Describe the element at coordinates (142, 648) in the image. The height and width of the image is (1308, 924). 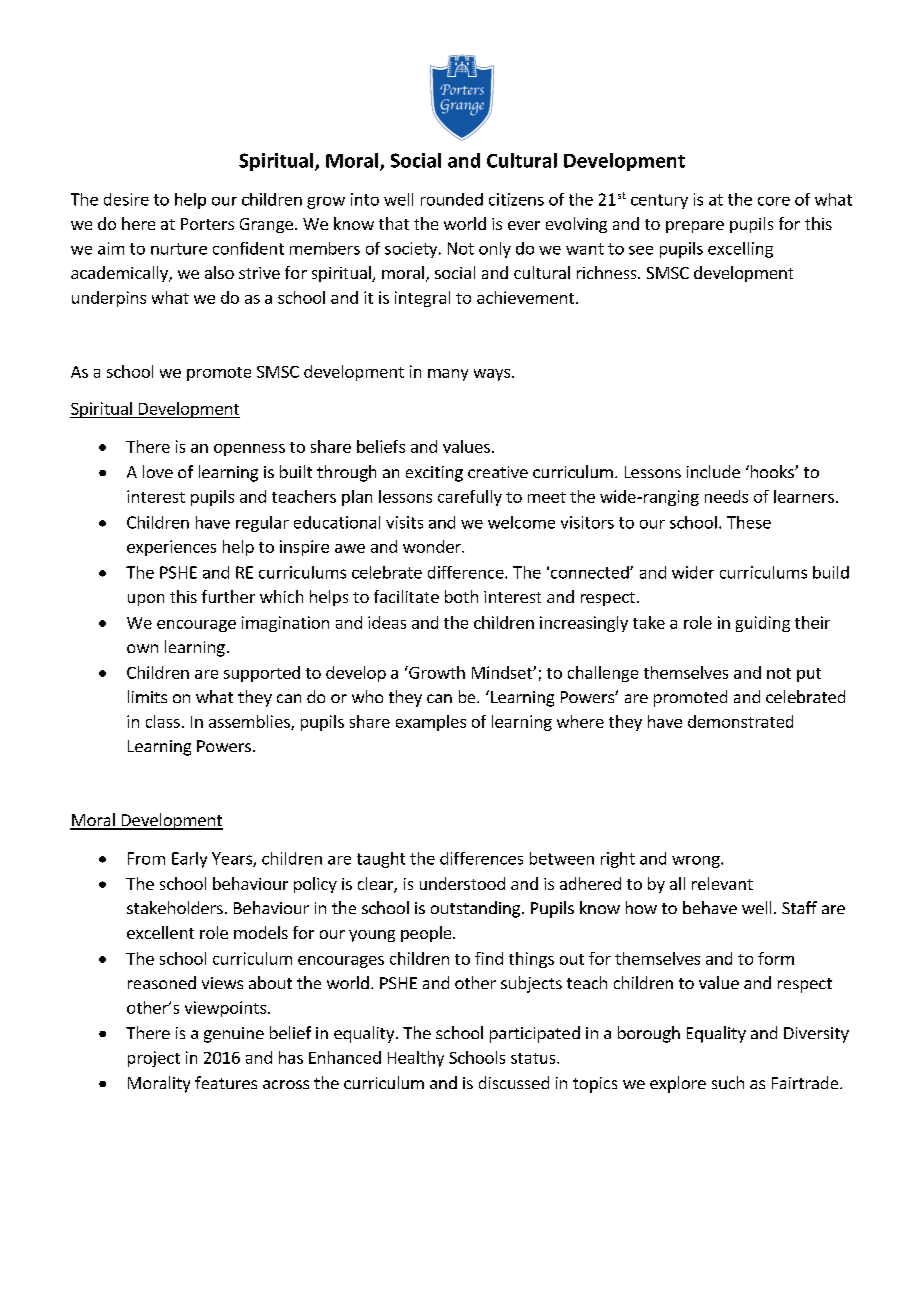
I see `own` at that location.
